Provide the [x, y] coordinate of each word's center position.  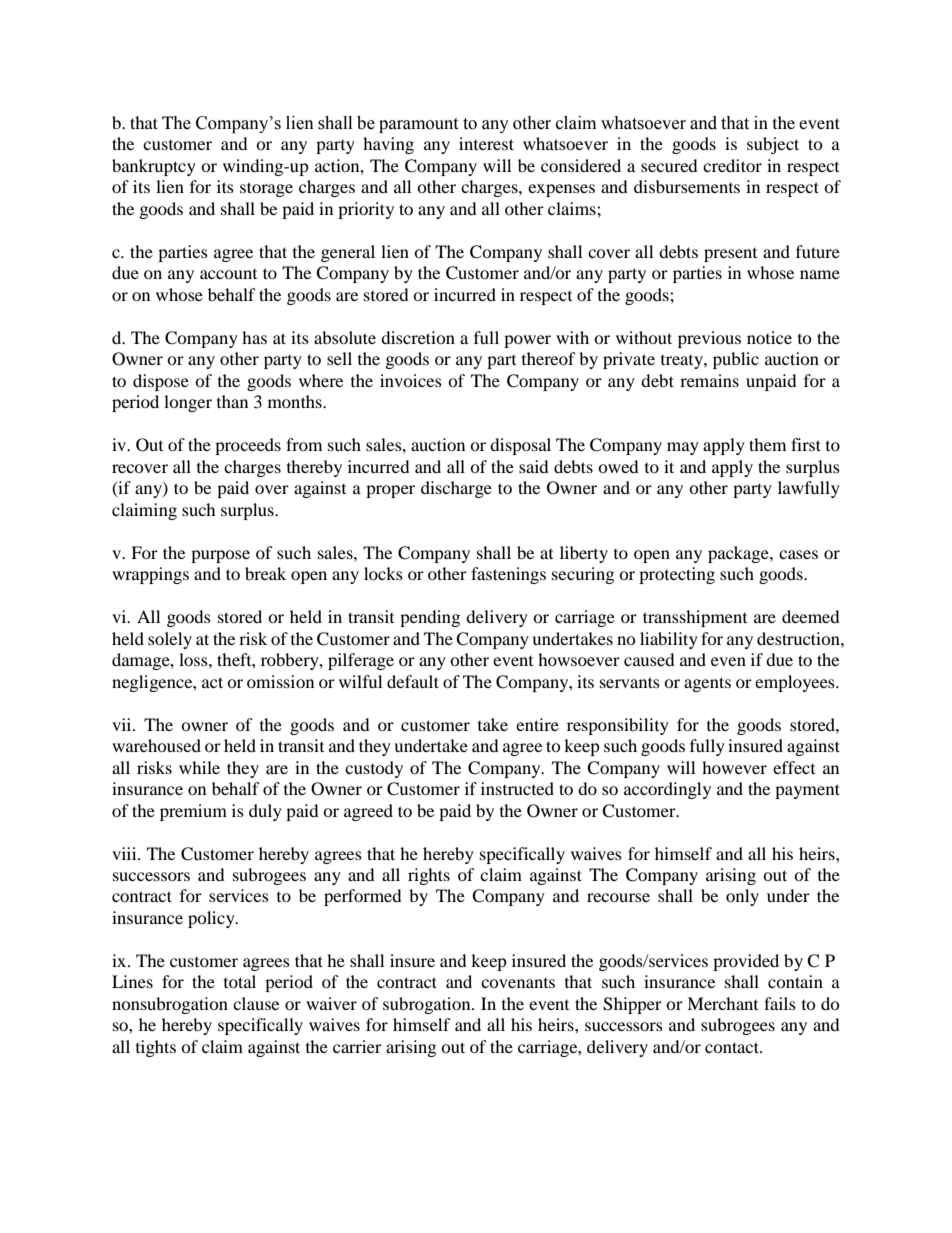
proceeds [248, 446]
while [199, 767]
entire [537, 724]
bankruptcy [154, 167]
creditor [732, 165]
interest [486, 143]
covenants [518, 983]
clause [256, 1003]
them [767, 444]
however [734, 767]
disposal [520, 446]
